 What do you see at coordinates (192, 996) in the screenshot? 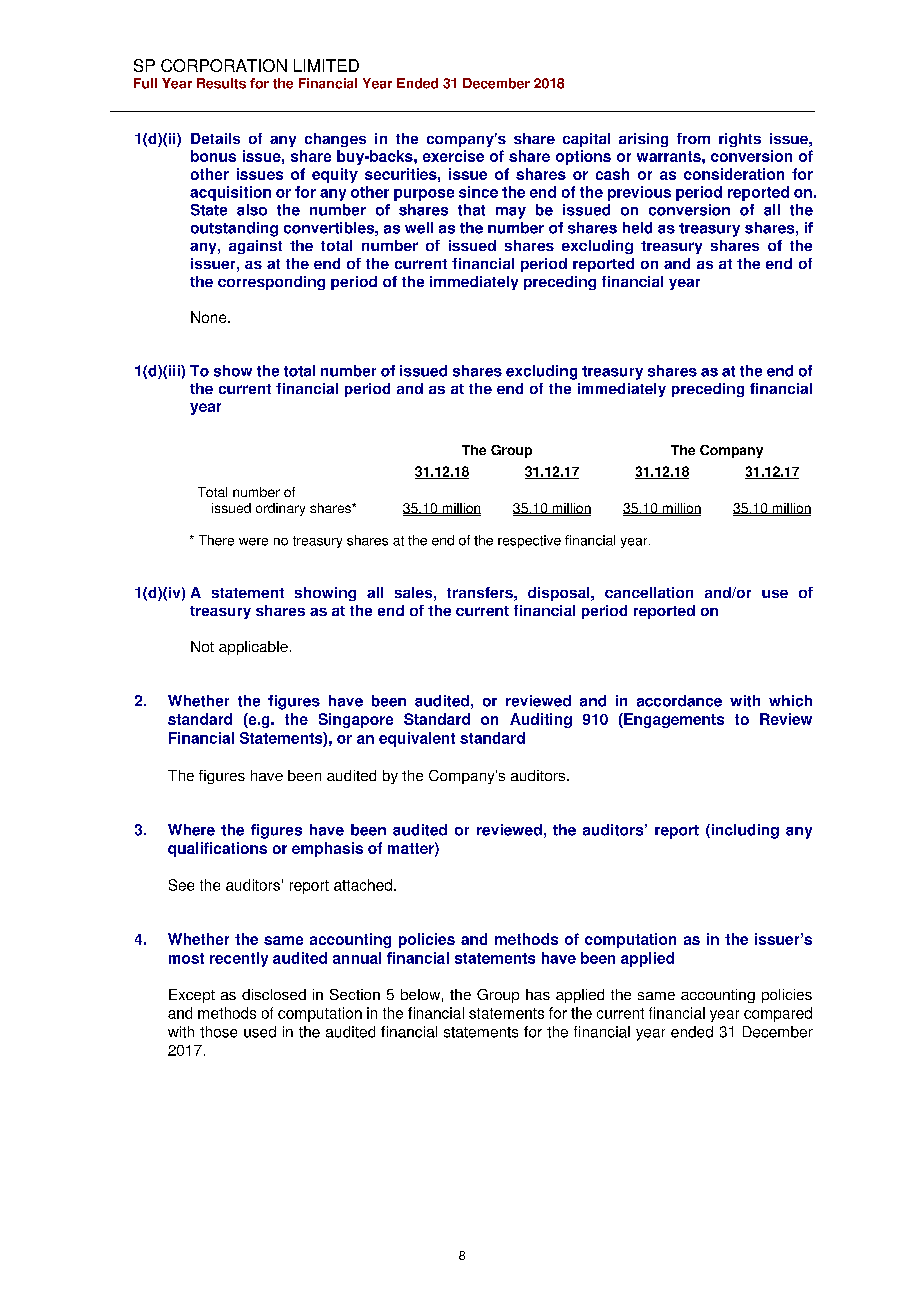
I see `Except` at bounding box center [192, 996].
